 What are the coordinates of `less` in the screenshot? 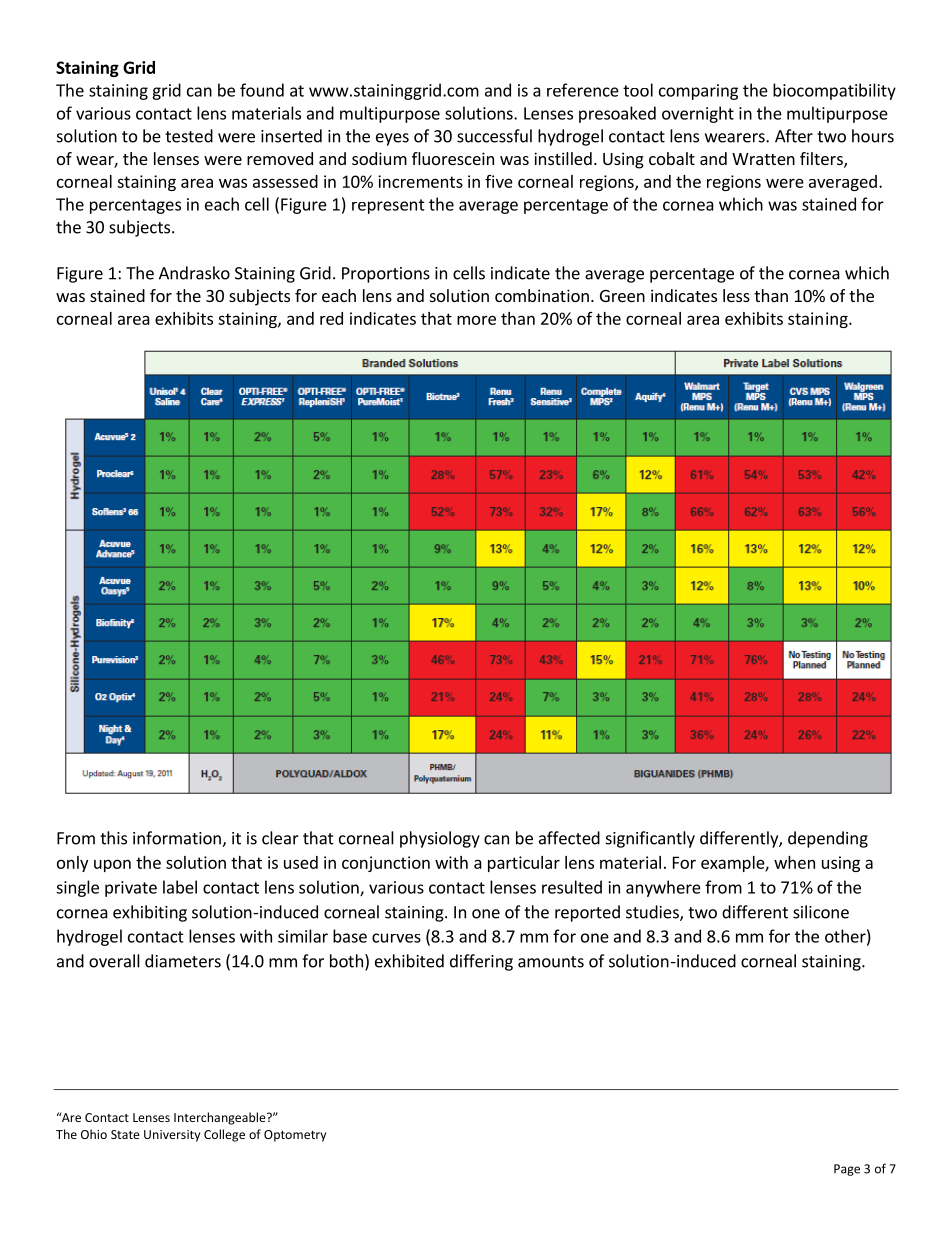 It's located at (736, 295).
